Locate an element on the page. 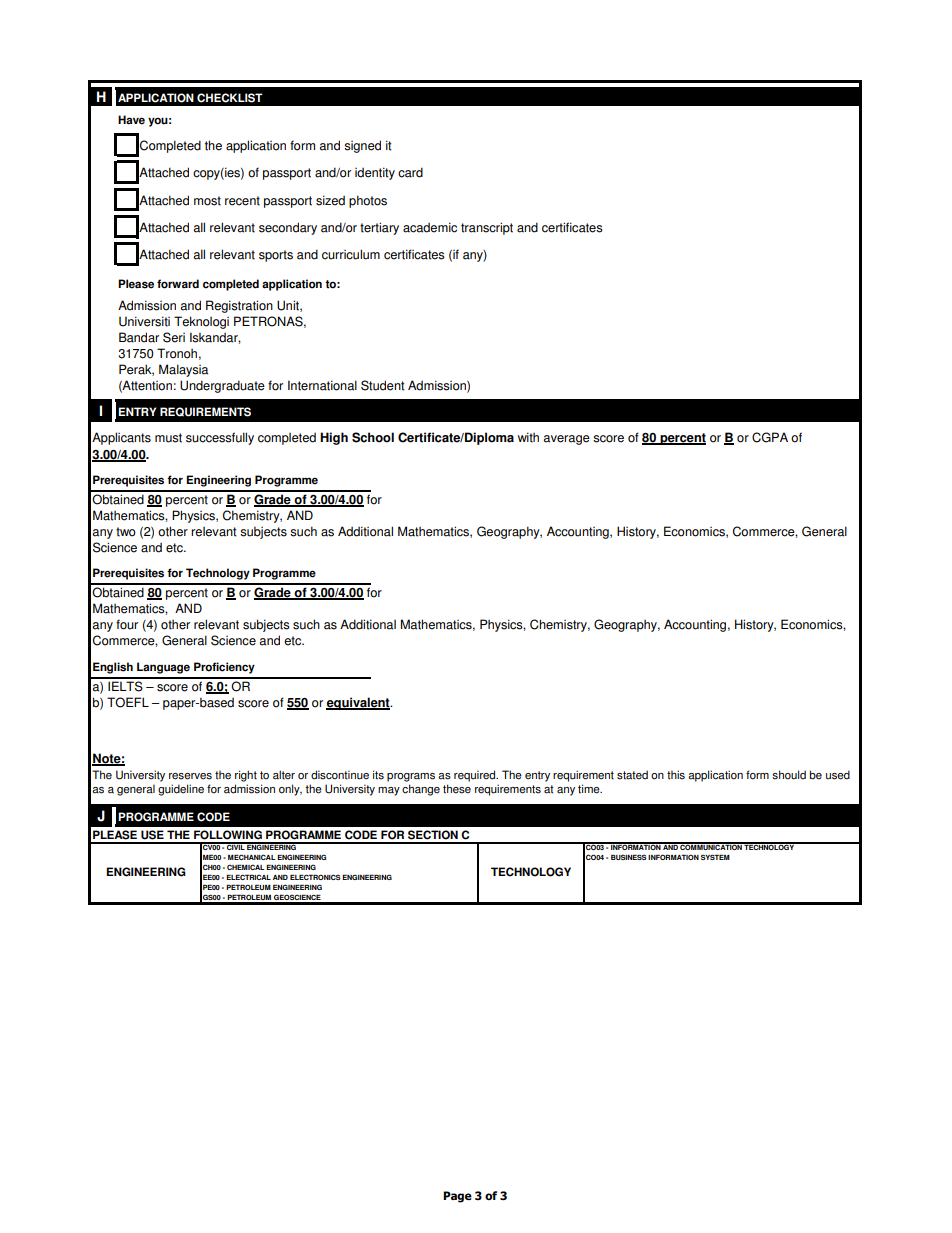 This document has height=1233, width=952. average is located at coordinates (566, 440).
